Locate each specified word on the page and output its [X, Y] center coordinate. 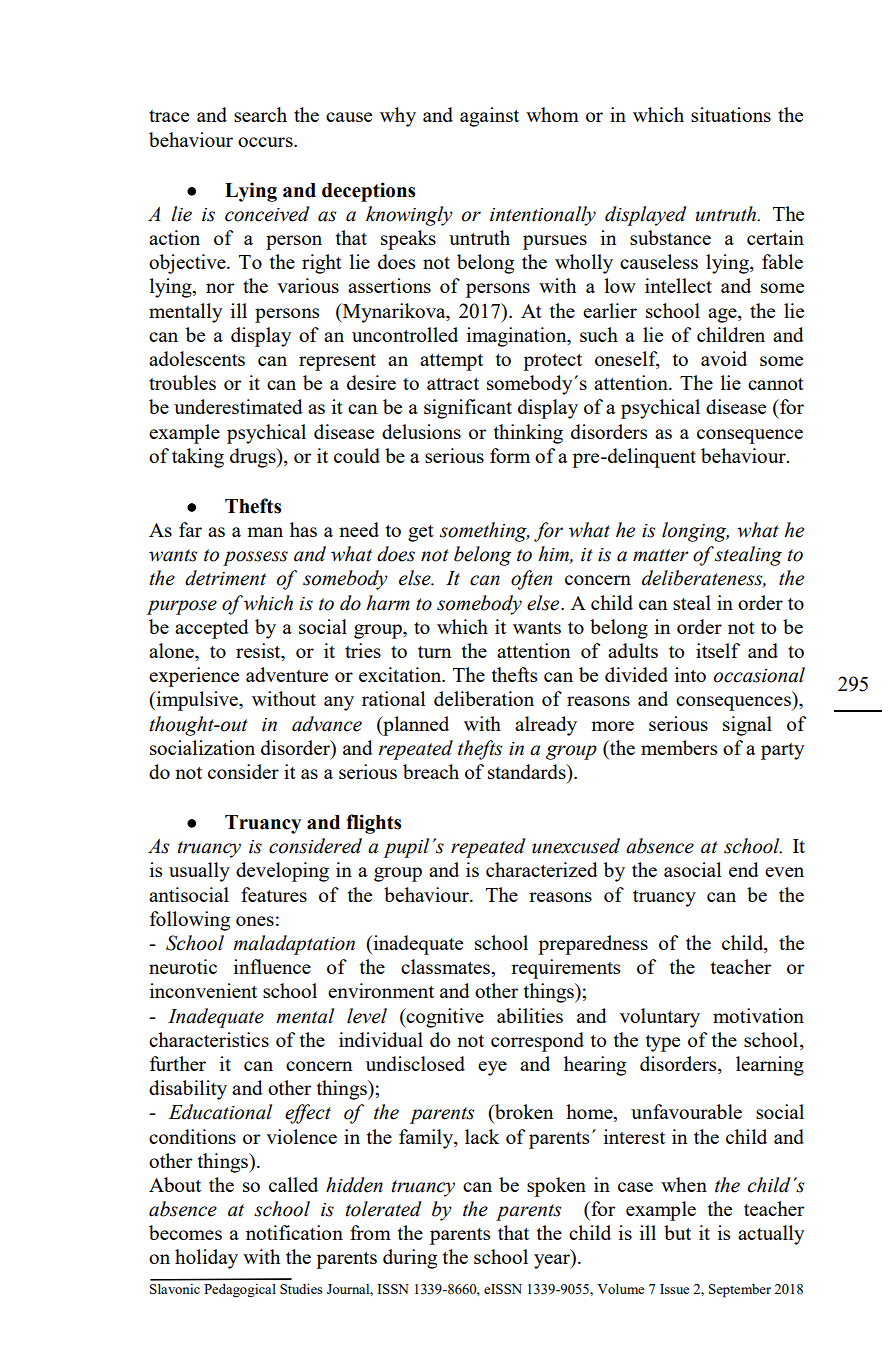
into [690, 674]
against [489, 117]
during [410, 1259]
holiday [206, 1259]
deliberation [484, 698]
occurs [266, 142]
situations [731, 114]
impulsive [197, 701]
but [677, 1232]
